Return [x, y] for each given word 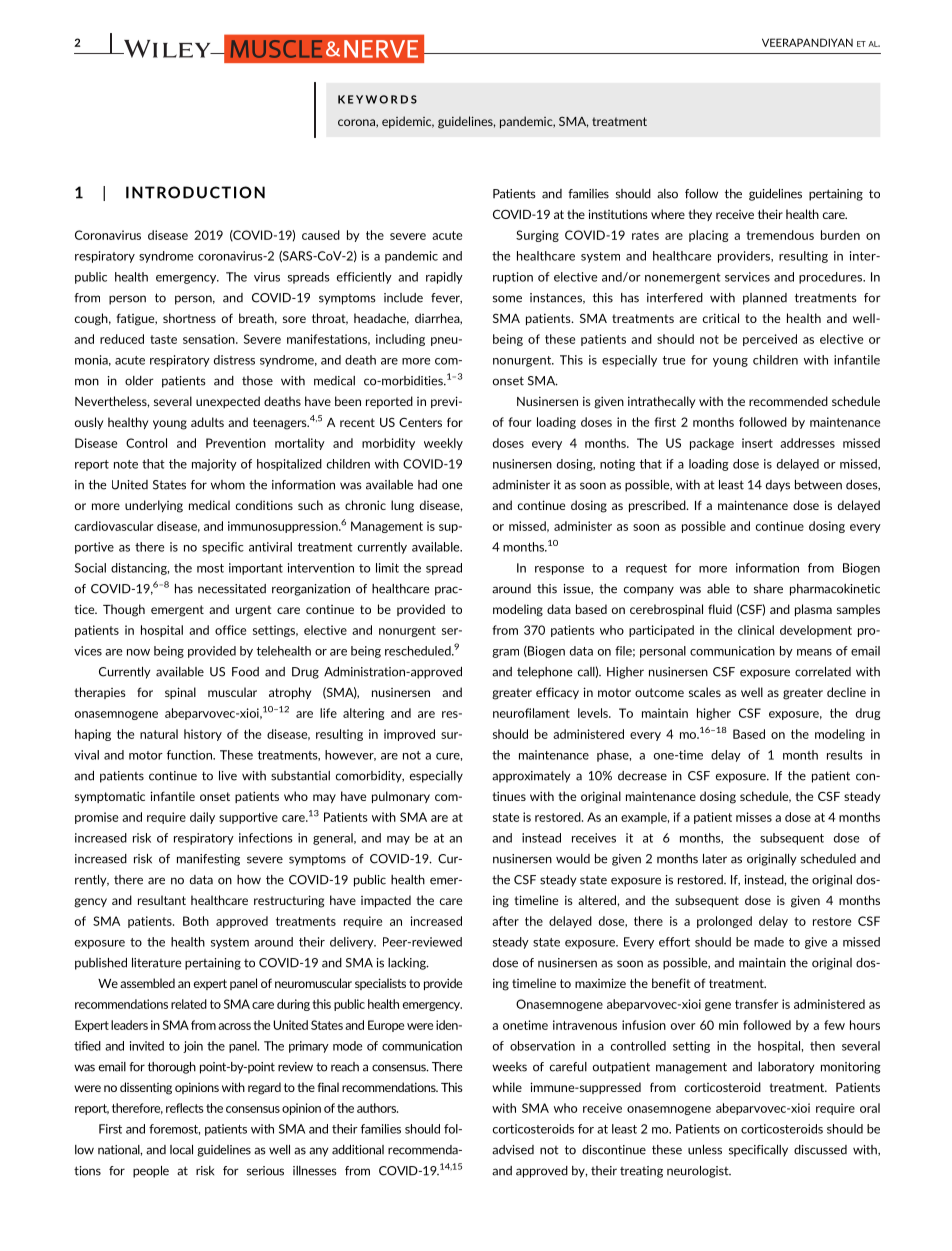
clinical [756, 630]
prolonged [724, 922]
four [520, 422]
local [181, 1150]
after [505, 921]
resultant [162, 900]
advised [513, 1150]
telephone [545, 673]
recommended [788, 401]
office [230, 630]
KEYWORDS [377, 99]
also [667, 194]
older [139, 381]
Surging [537, 236]
